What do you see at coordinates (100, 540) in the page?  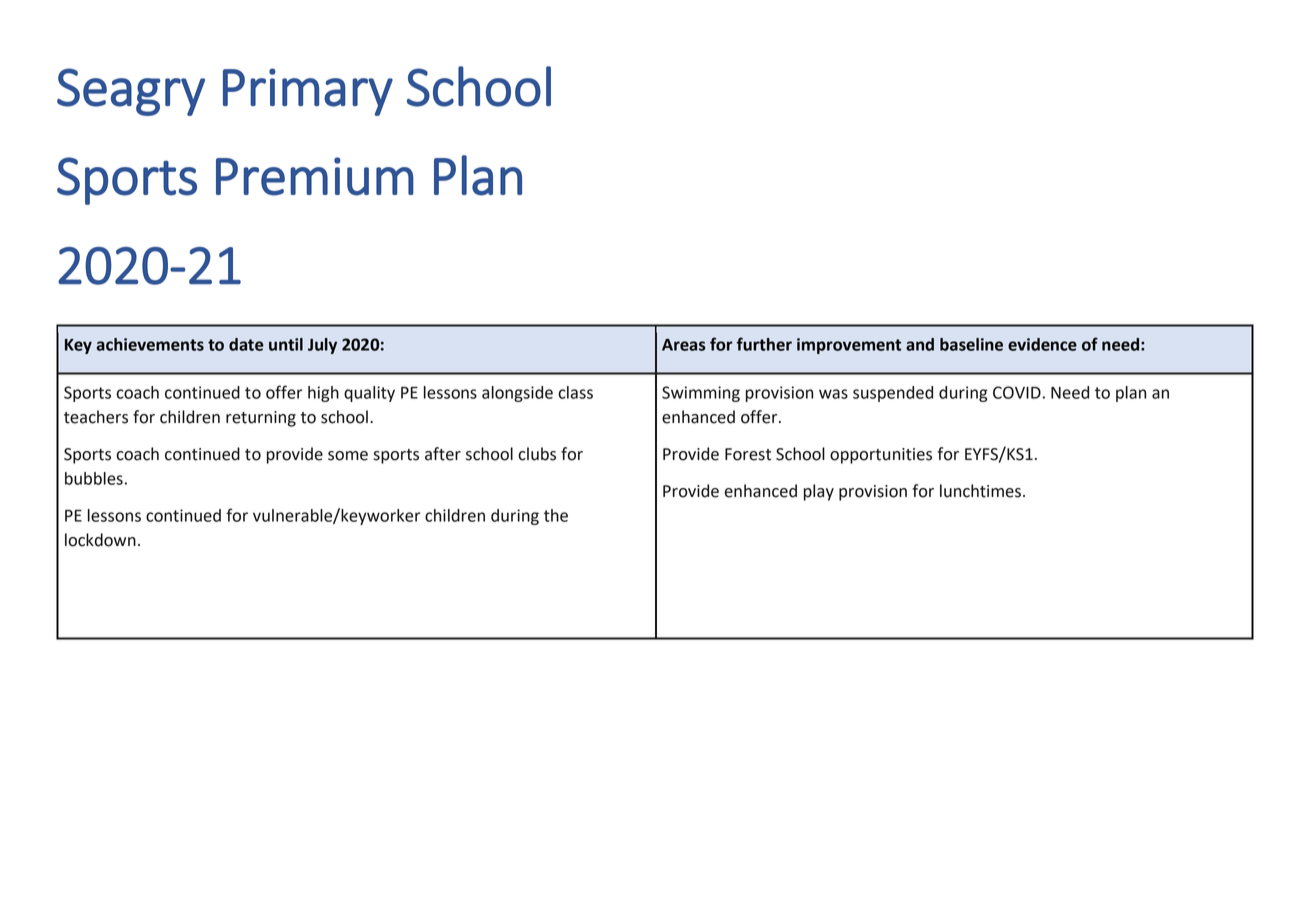 I see `lockdown` at bounding box center [100, 540].
